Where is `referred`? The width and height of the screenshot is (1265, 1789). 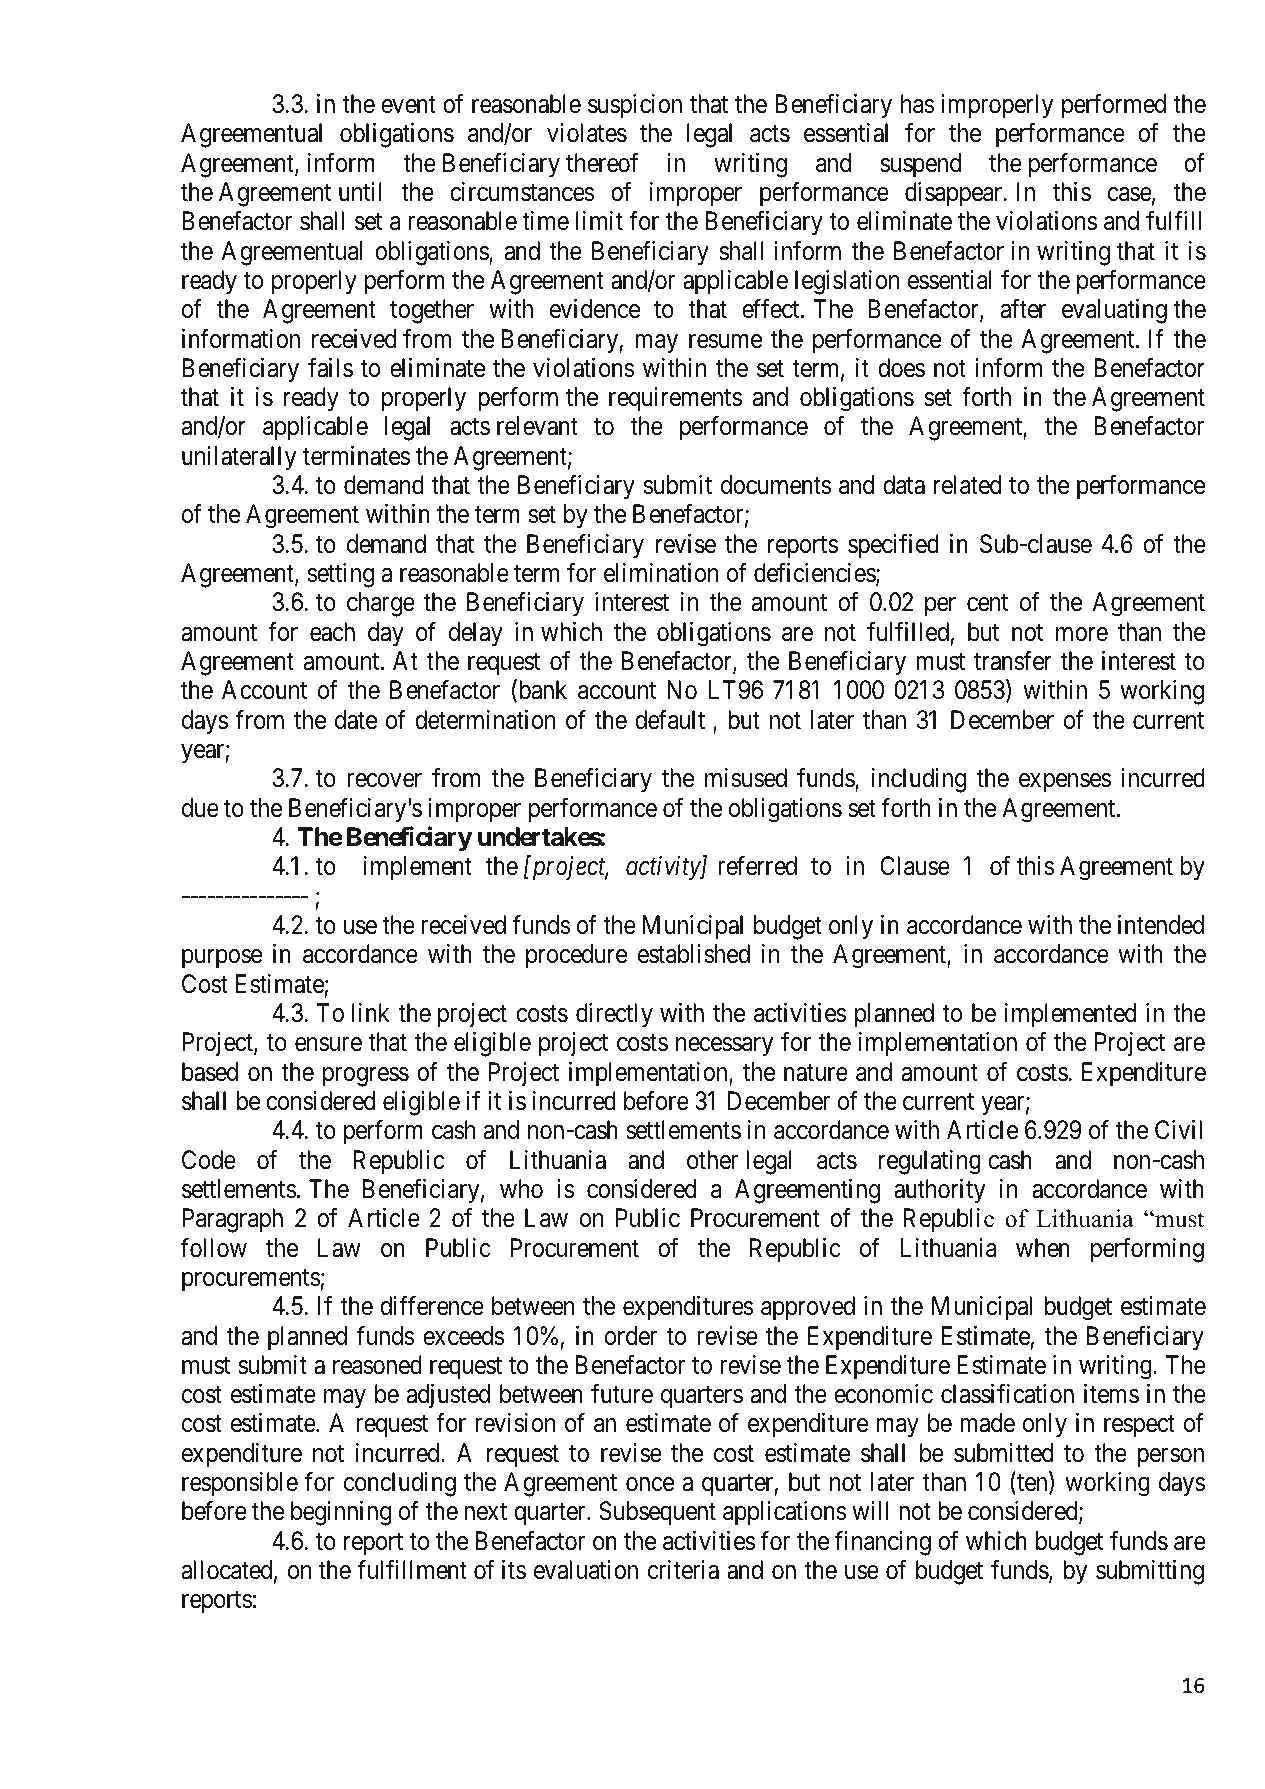 referred is located at coordinates (757, 866).
